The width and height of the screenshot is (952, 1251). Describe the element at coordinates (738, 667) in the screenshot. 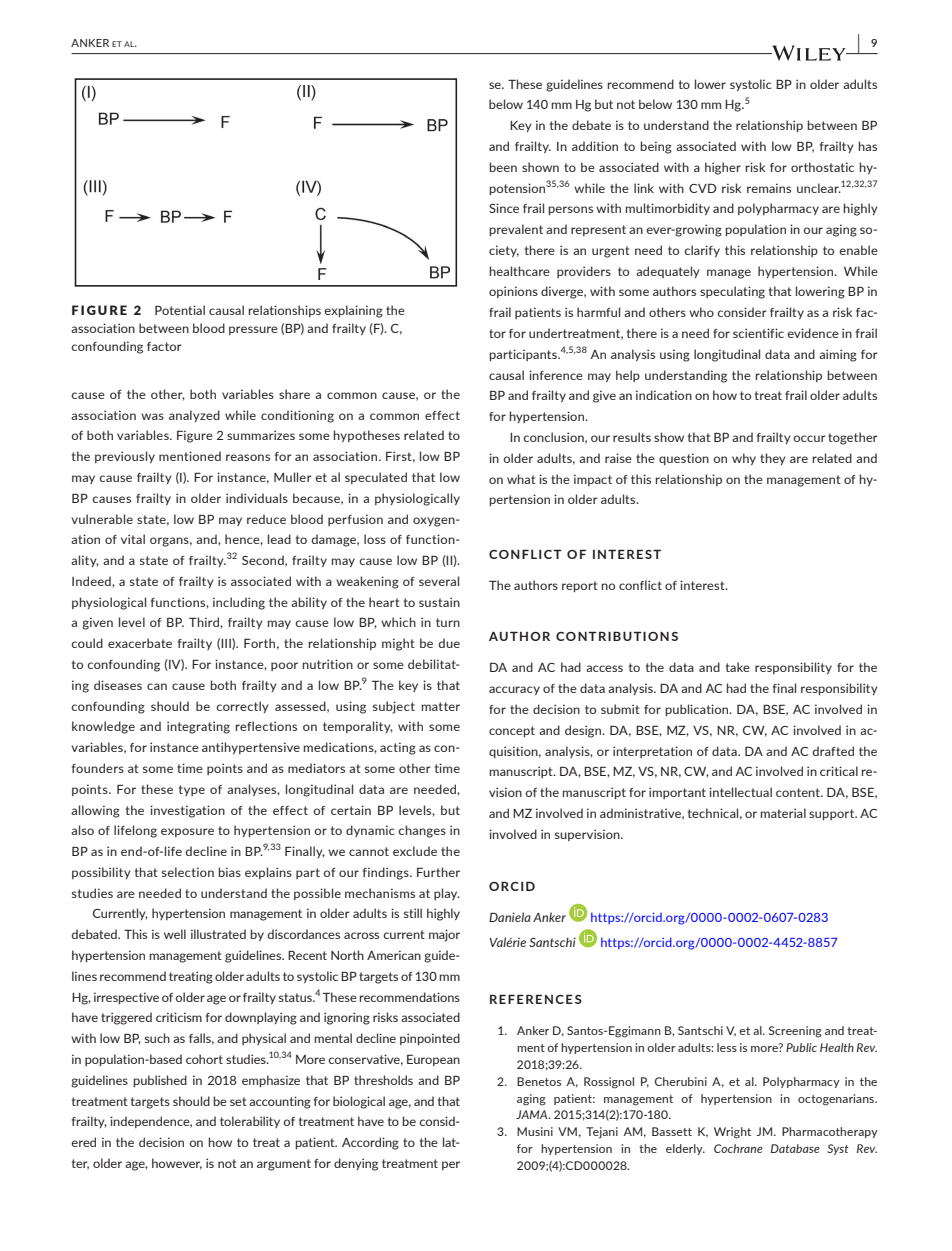

I see `take` at that location.
